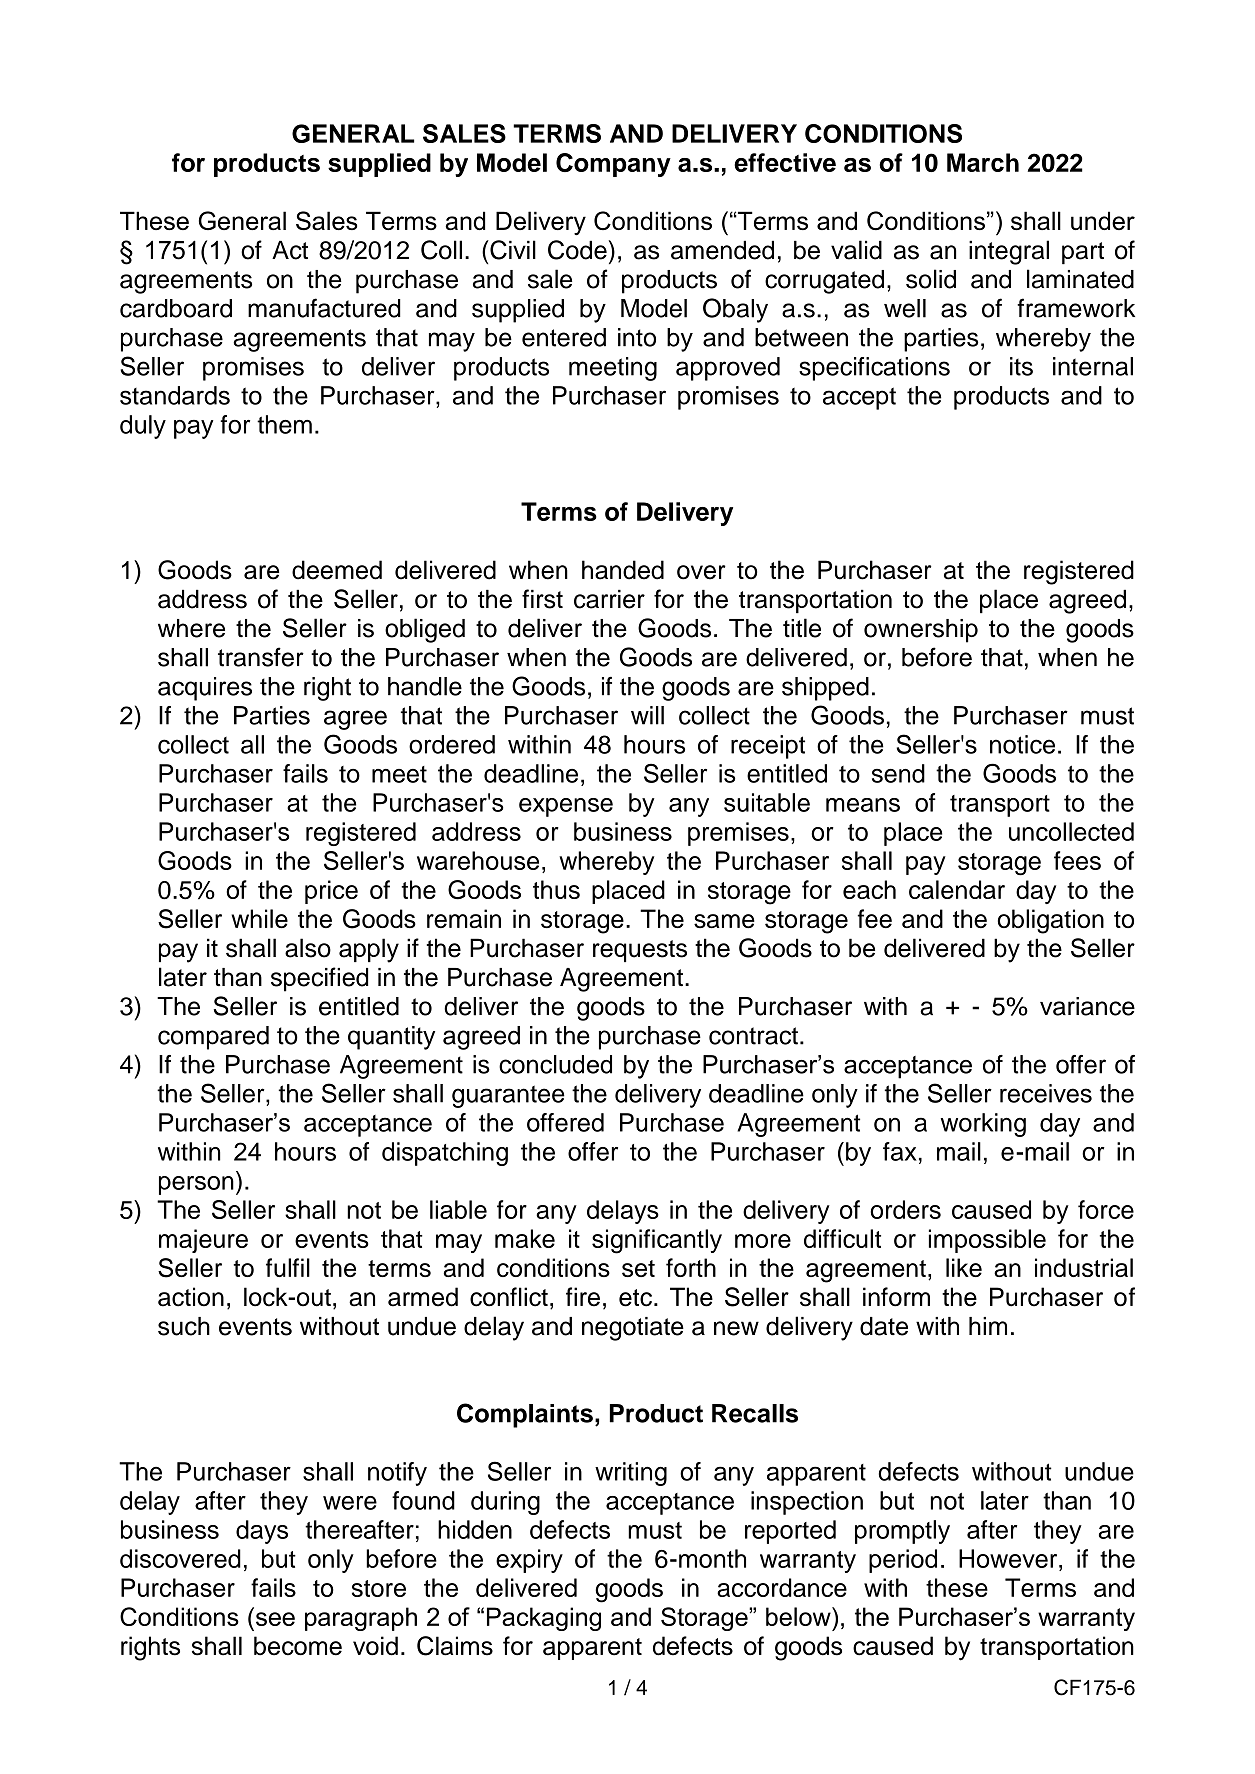  Describe the element at coordinates (647, 715) in the screenshot. I see `will` at that location.
